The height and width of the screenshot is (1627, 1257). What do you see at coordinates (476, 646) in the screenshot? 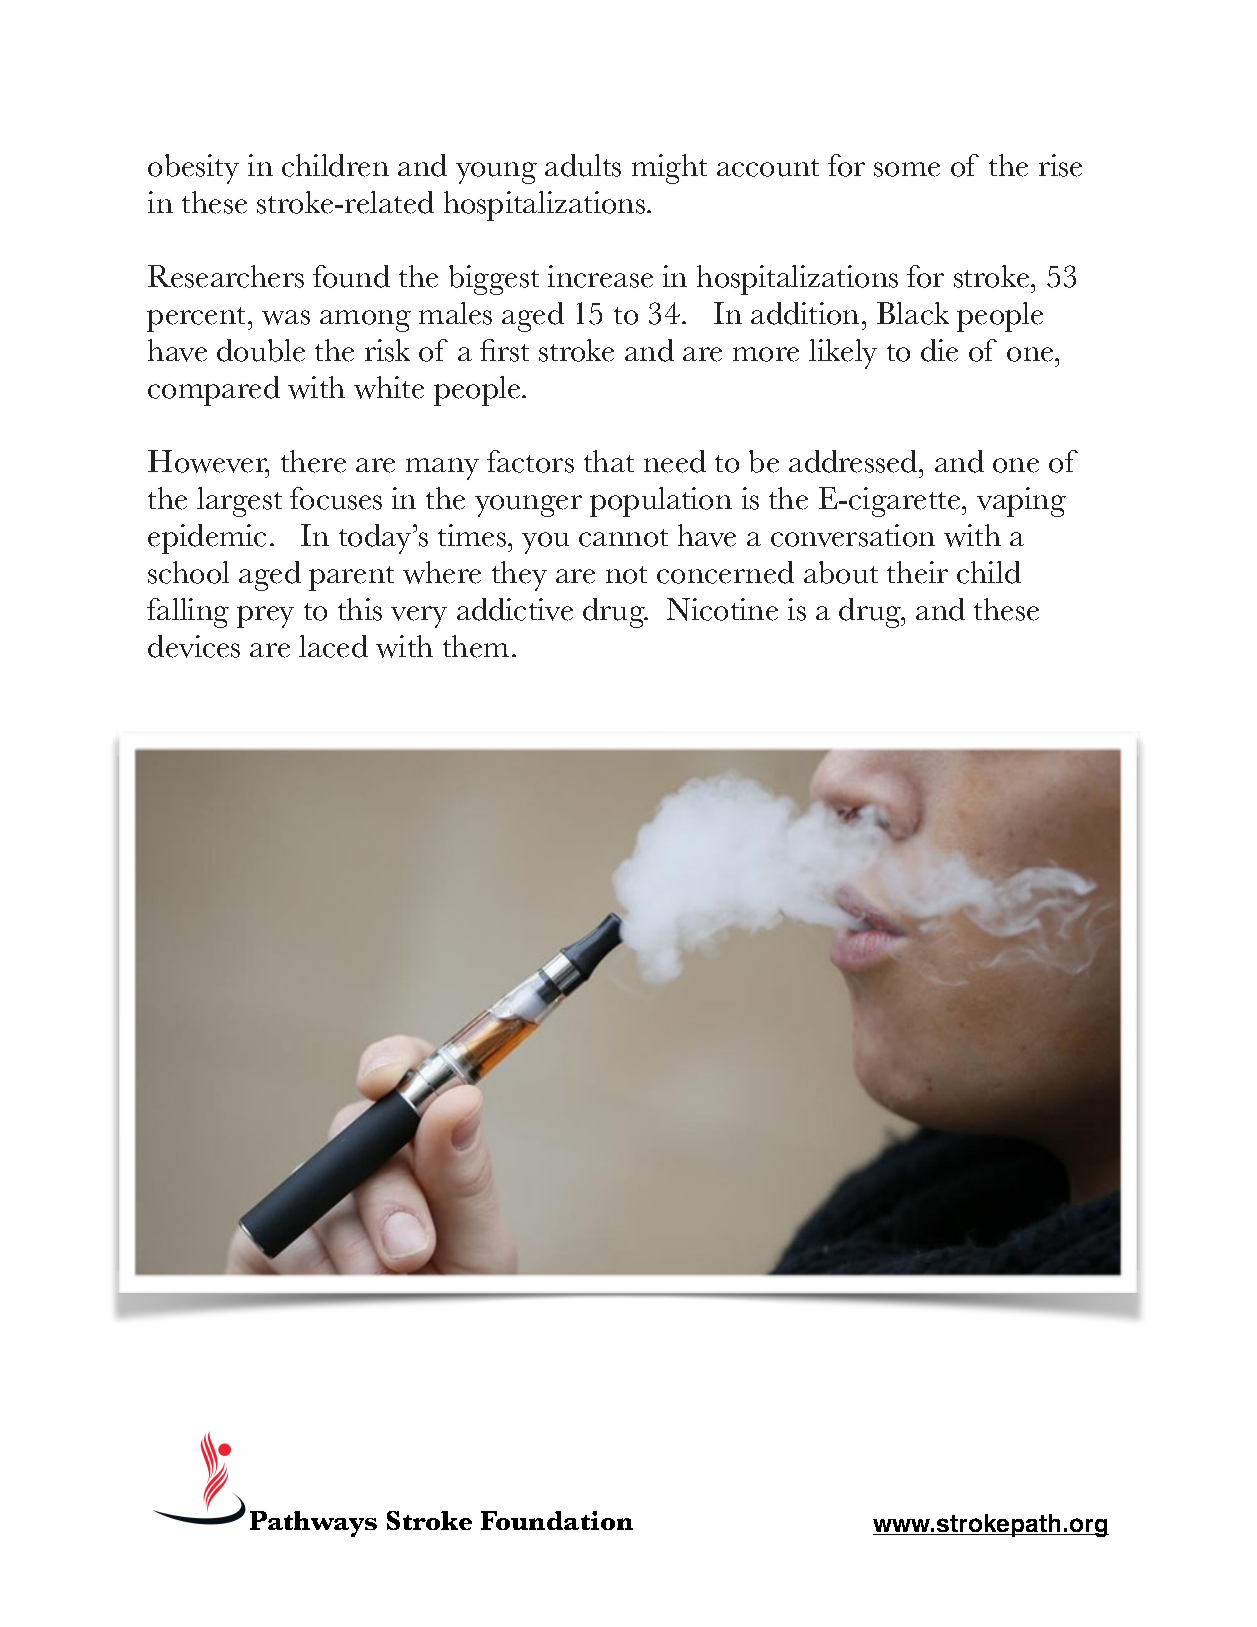
I see `them` at bounding box center [476, 646].
